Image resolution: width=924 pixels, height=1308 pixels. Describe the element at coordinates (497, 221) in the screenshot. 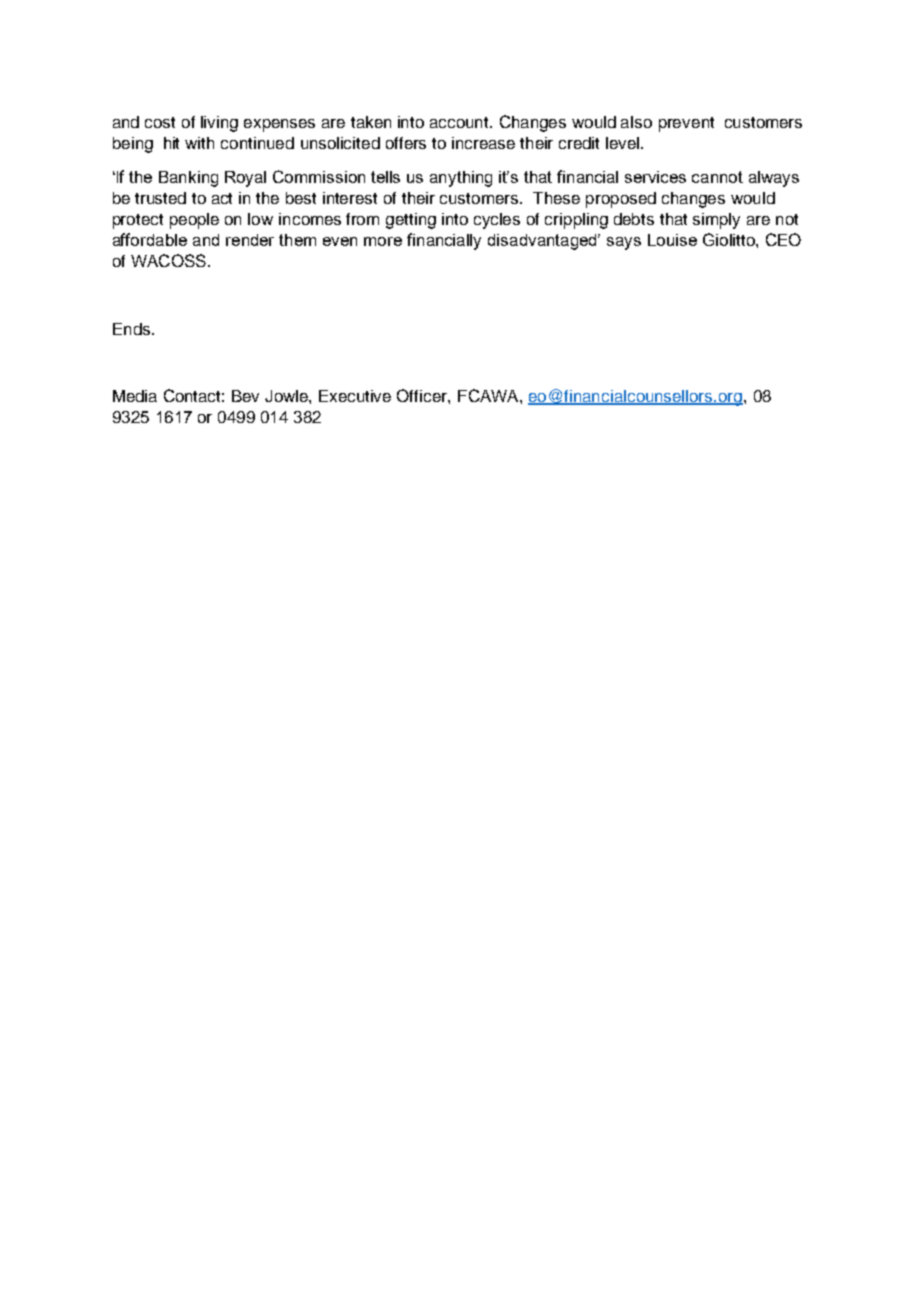

I see `cycles` at that location.
